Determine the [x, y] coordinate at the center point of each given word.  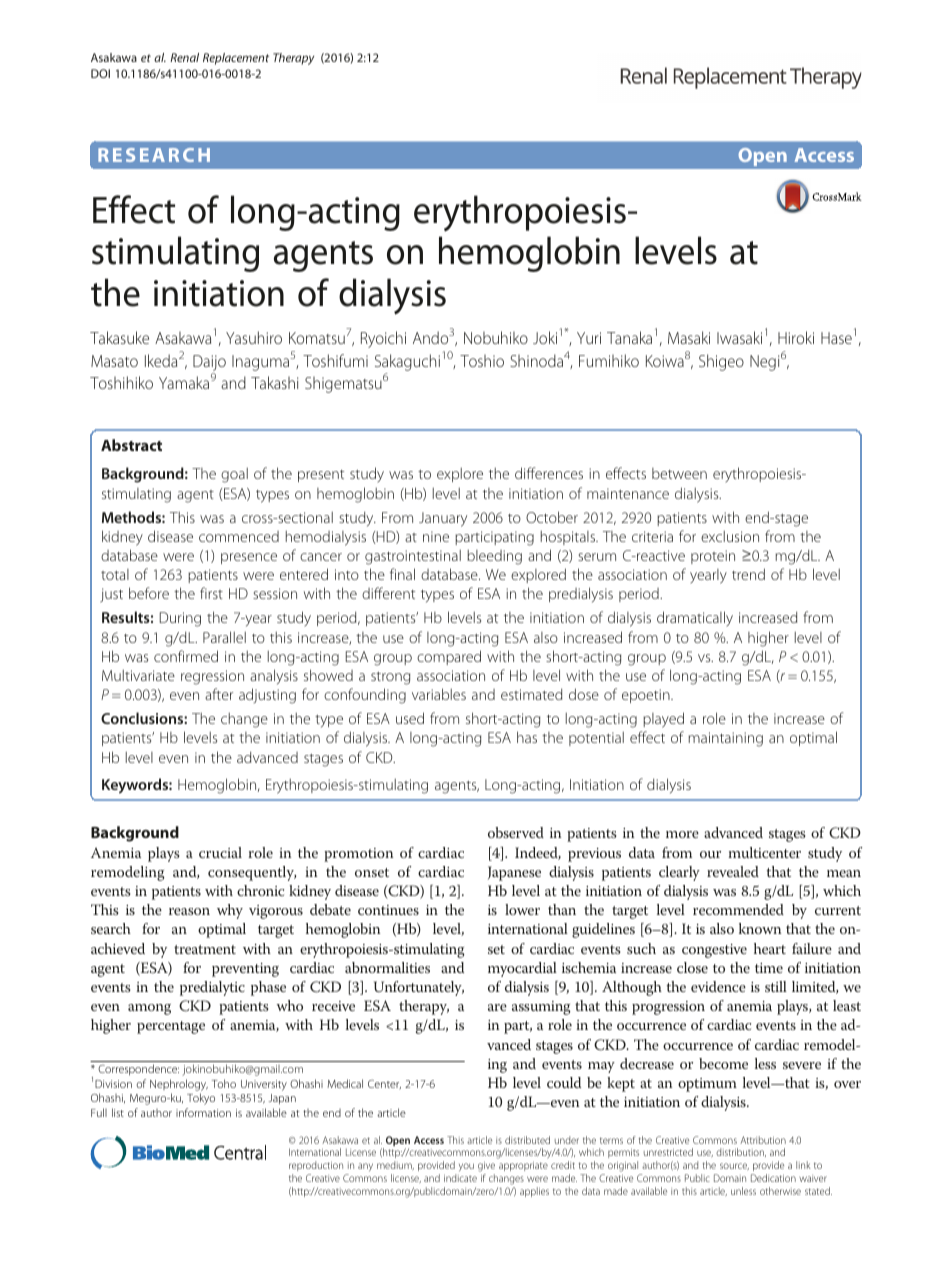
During [180, 619]
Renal [184, 57]
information [203, 1112]
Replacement [236, 59]
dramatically [695, 619]
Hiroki [796, 337]
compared [449, 657]
